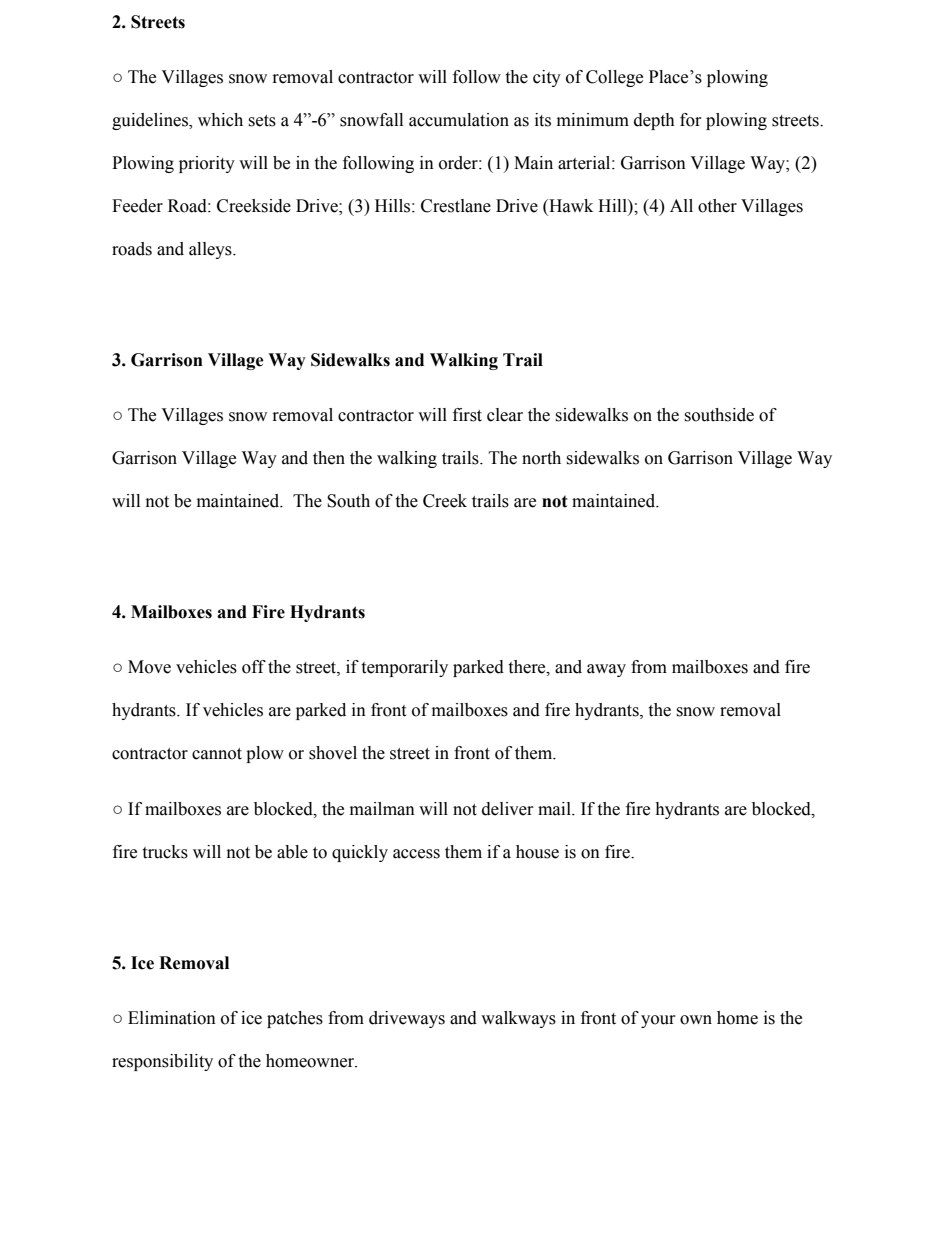  Describe the element at coordinates (254, 667) in the image. I see `off` at that location.
